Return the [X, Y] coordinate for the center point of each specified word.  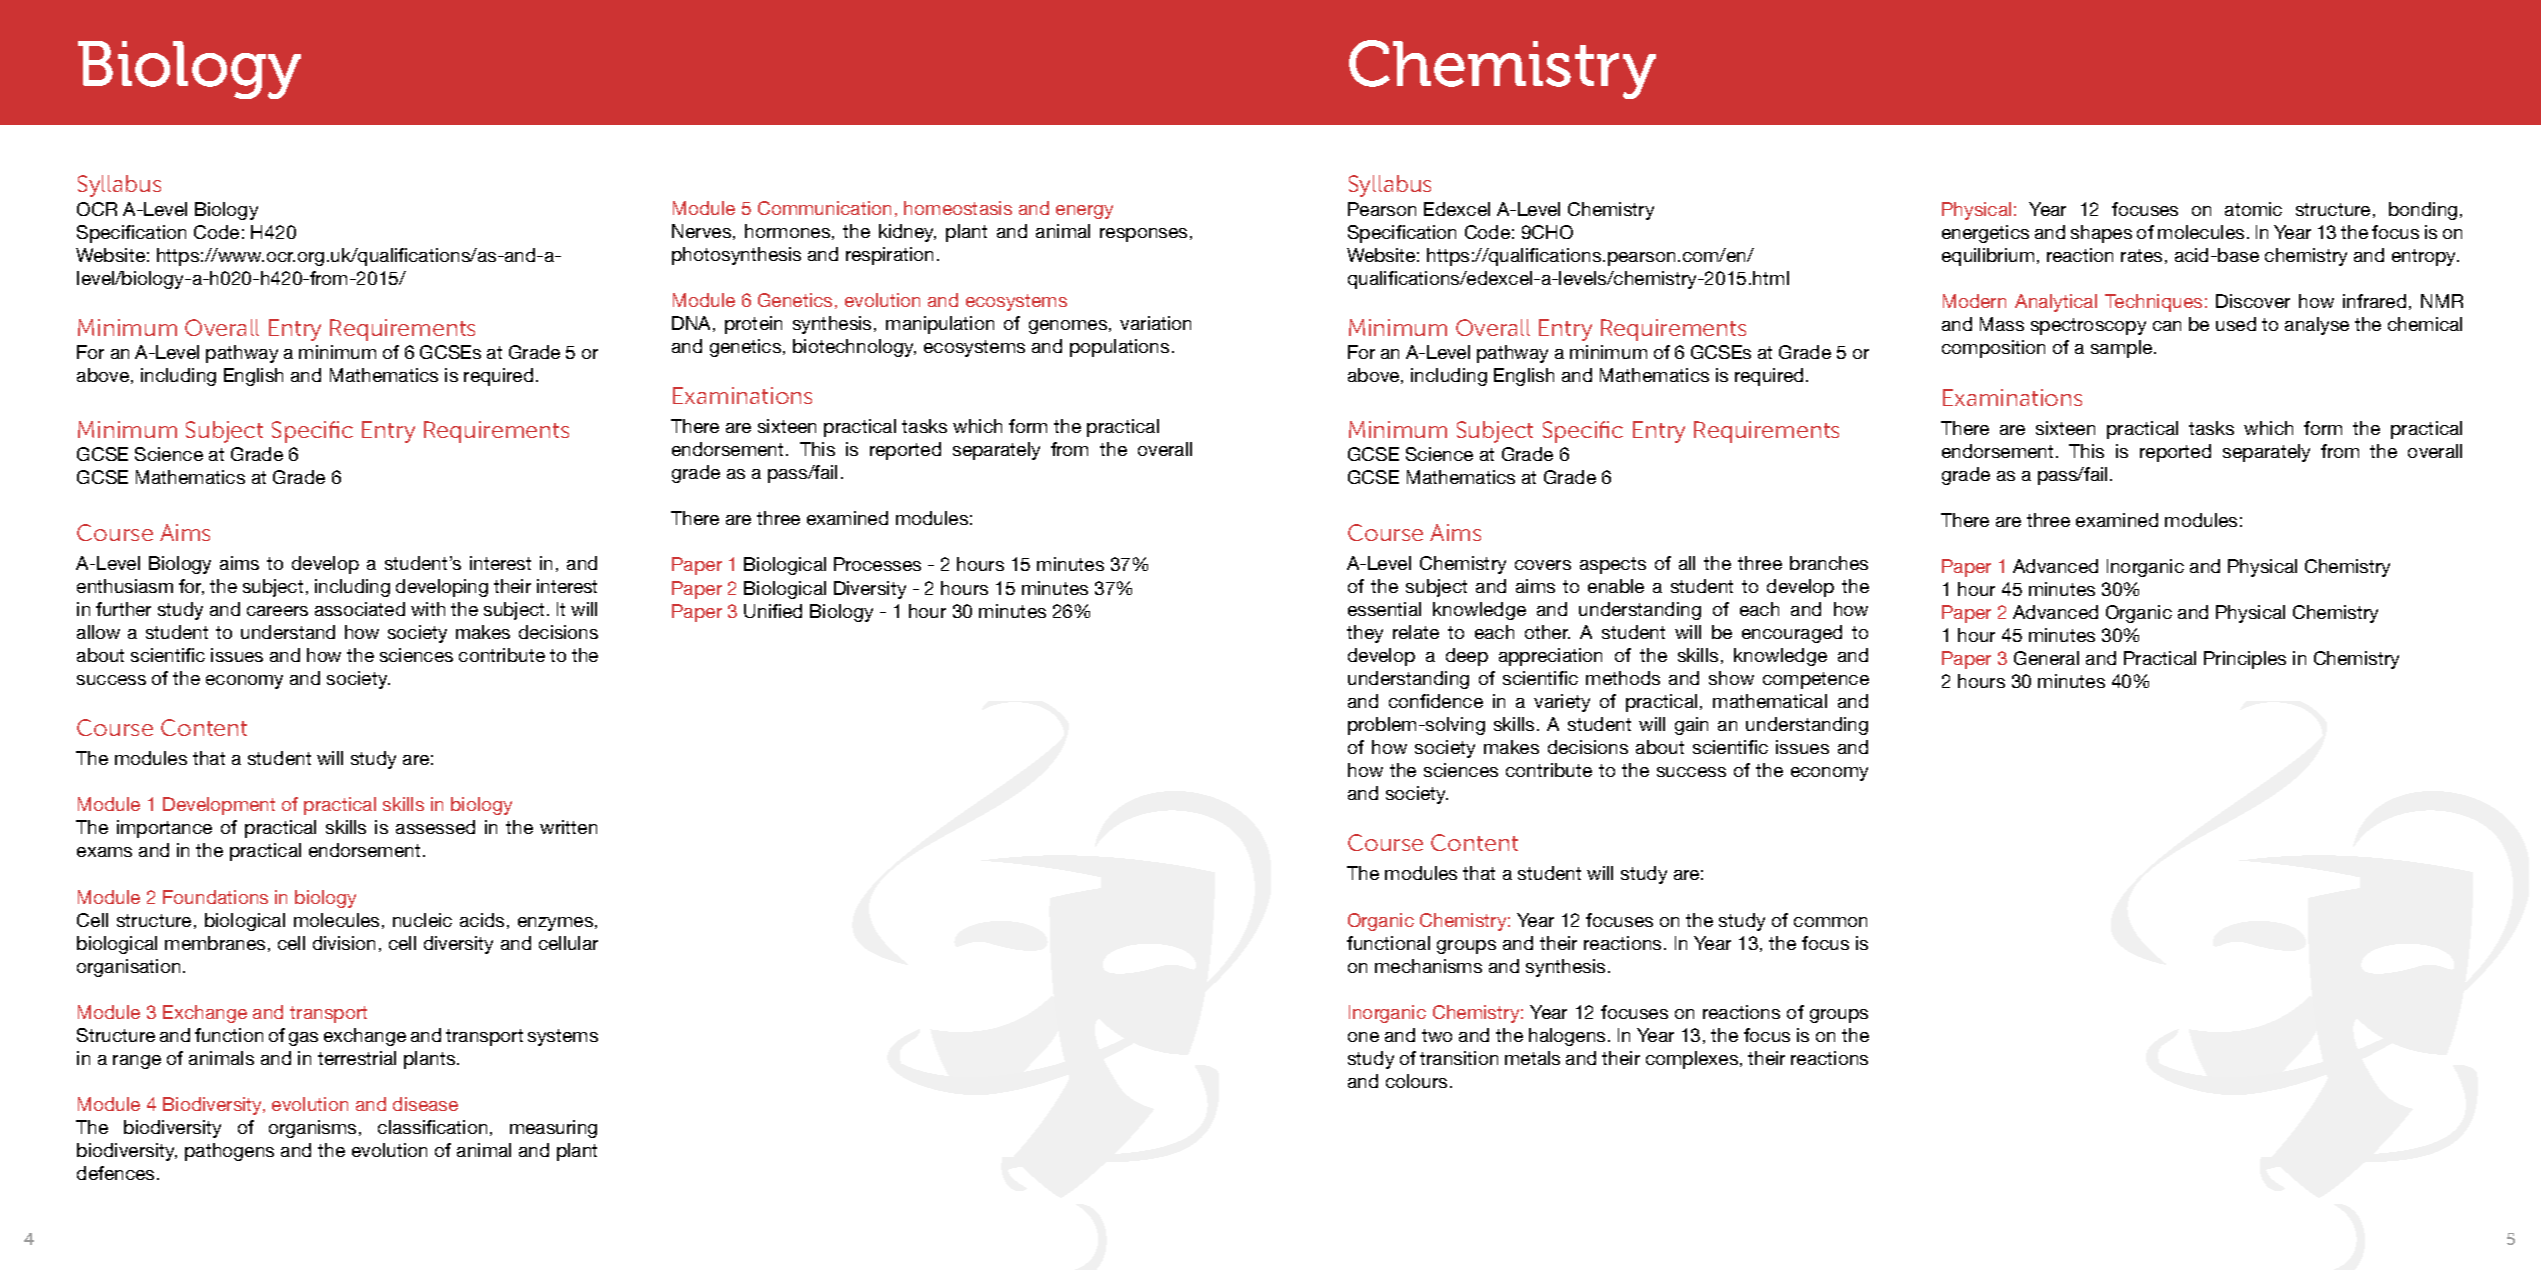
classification [432, 1127]
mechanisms [1428, 966]
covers [1543, 565]
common [1830, 922]
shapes [2101, 234]
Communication [824, 208]
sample [2123, 349]
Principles [2245, 660]
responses [1143, 235]
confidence [1436, 701]
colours [1416, 1081]
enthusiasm [125, 586]
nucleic [422, 920]
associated [360, 609]
